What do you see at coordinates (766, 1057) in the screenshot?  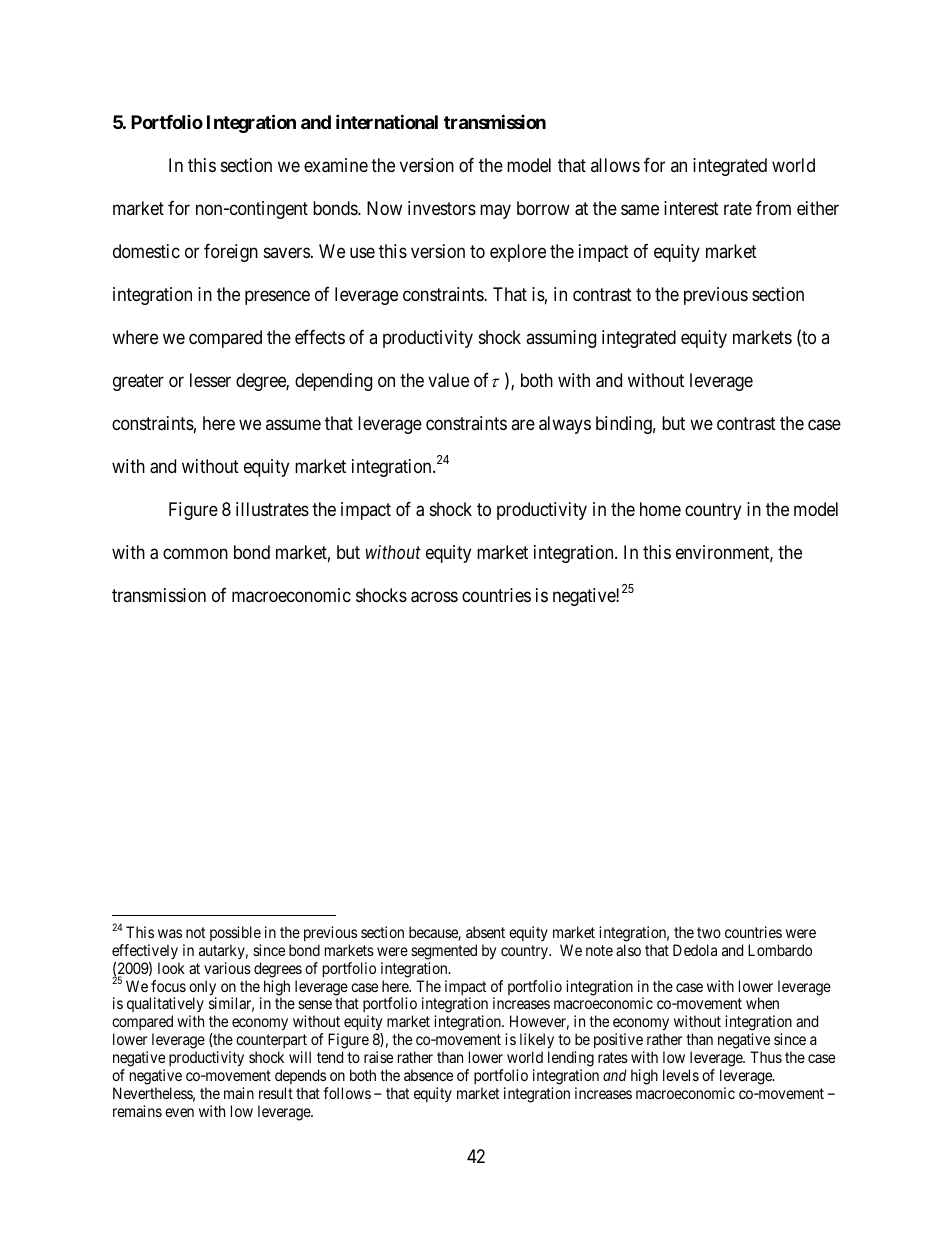 I see `Thus` at bounding box center [766, 1057].
